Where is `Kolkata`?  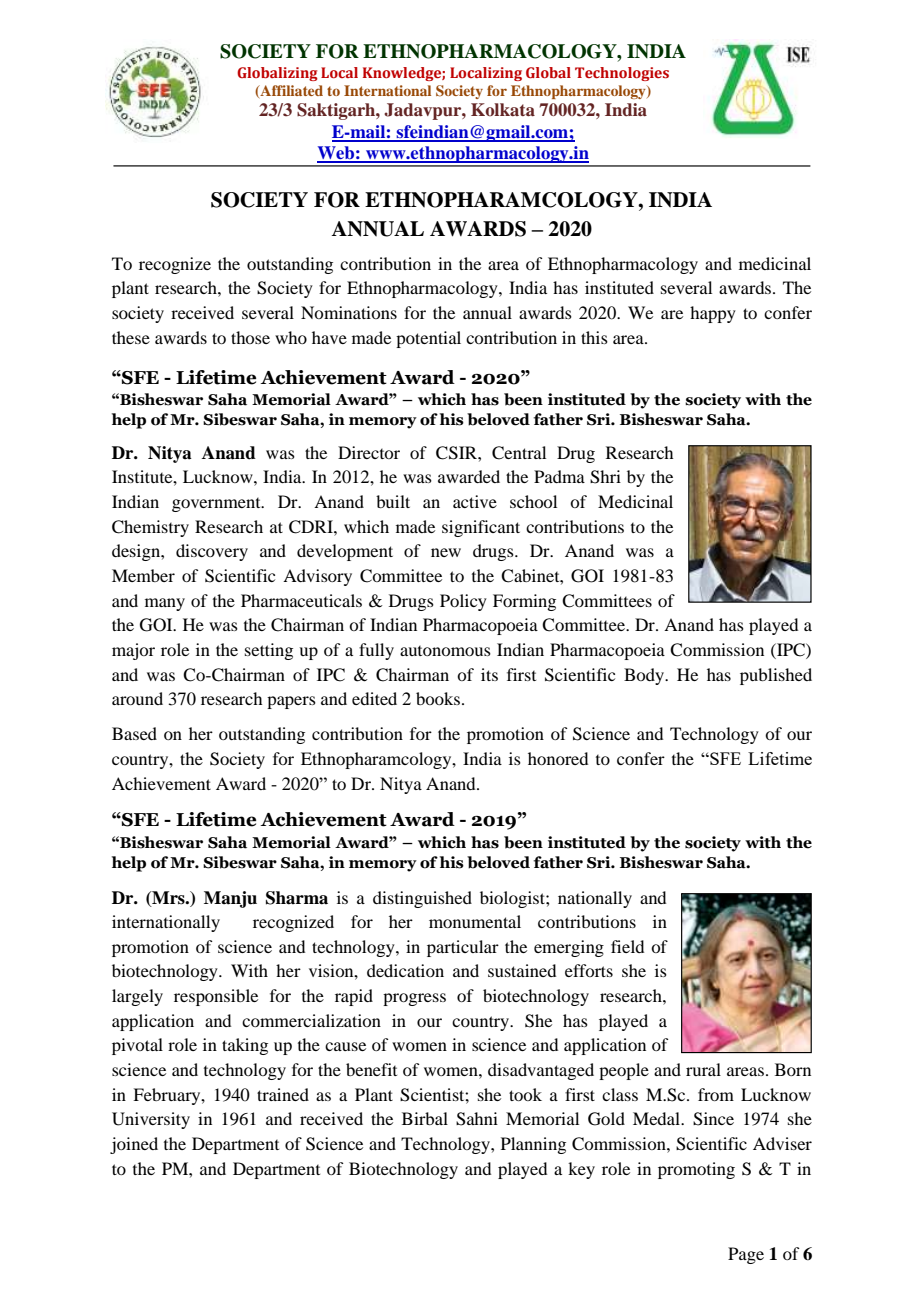
Kolkata is located at coordinates (503, 109).
